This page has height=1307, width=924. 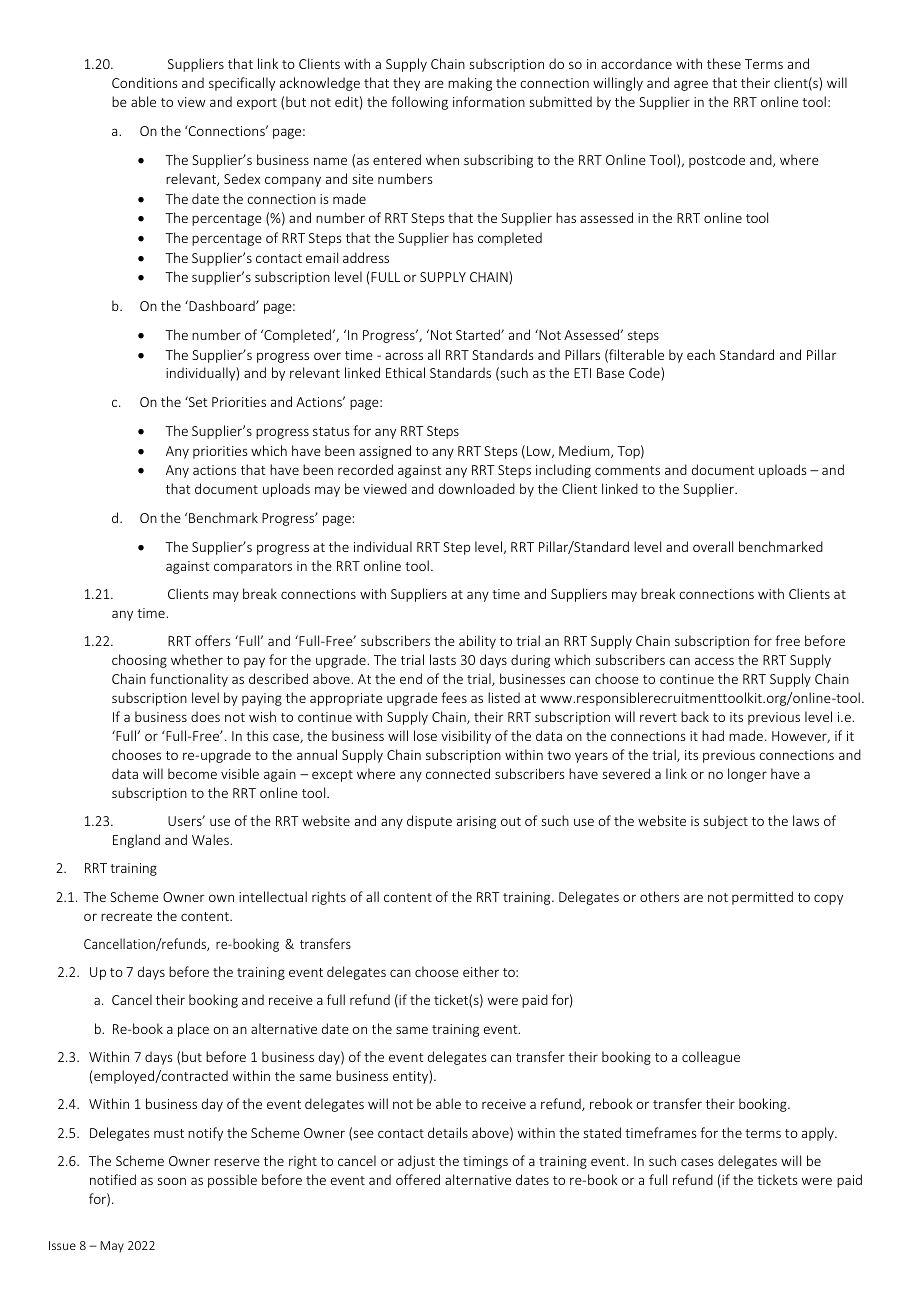 I want to click on offered, so click(x=418, y=1179).
